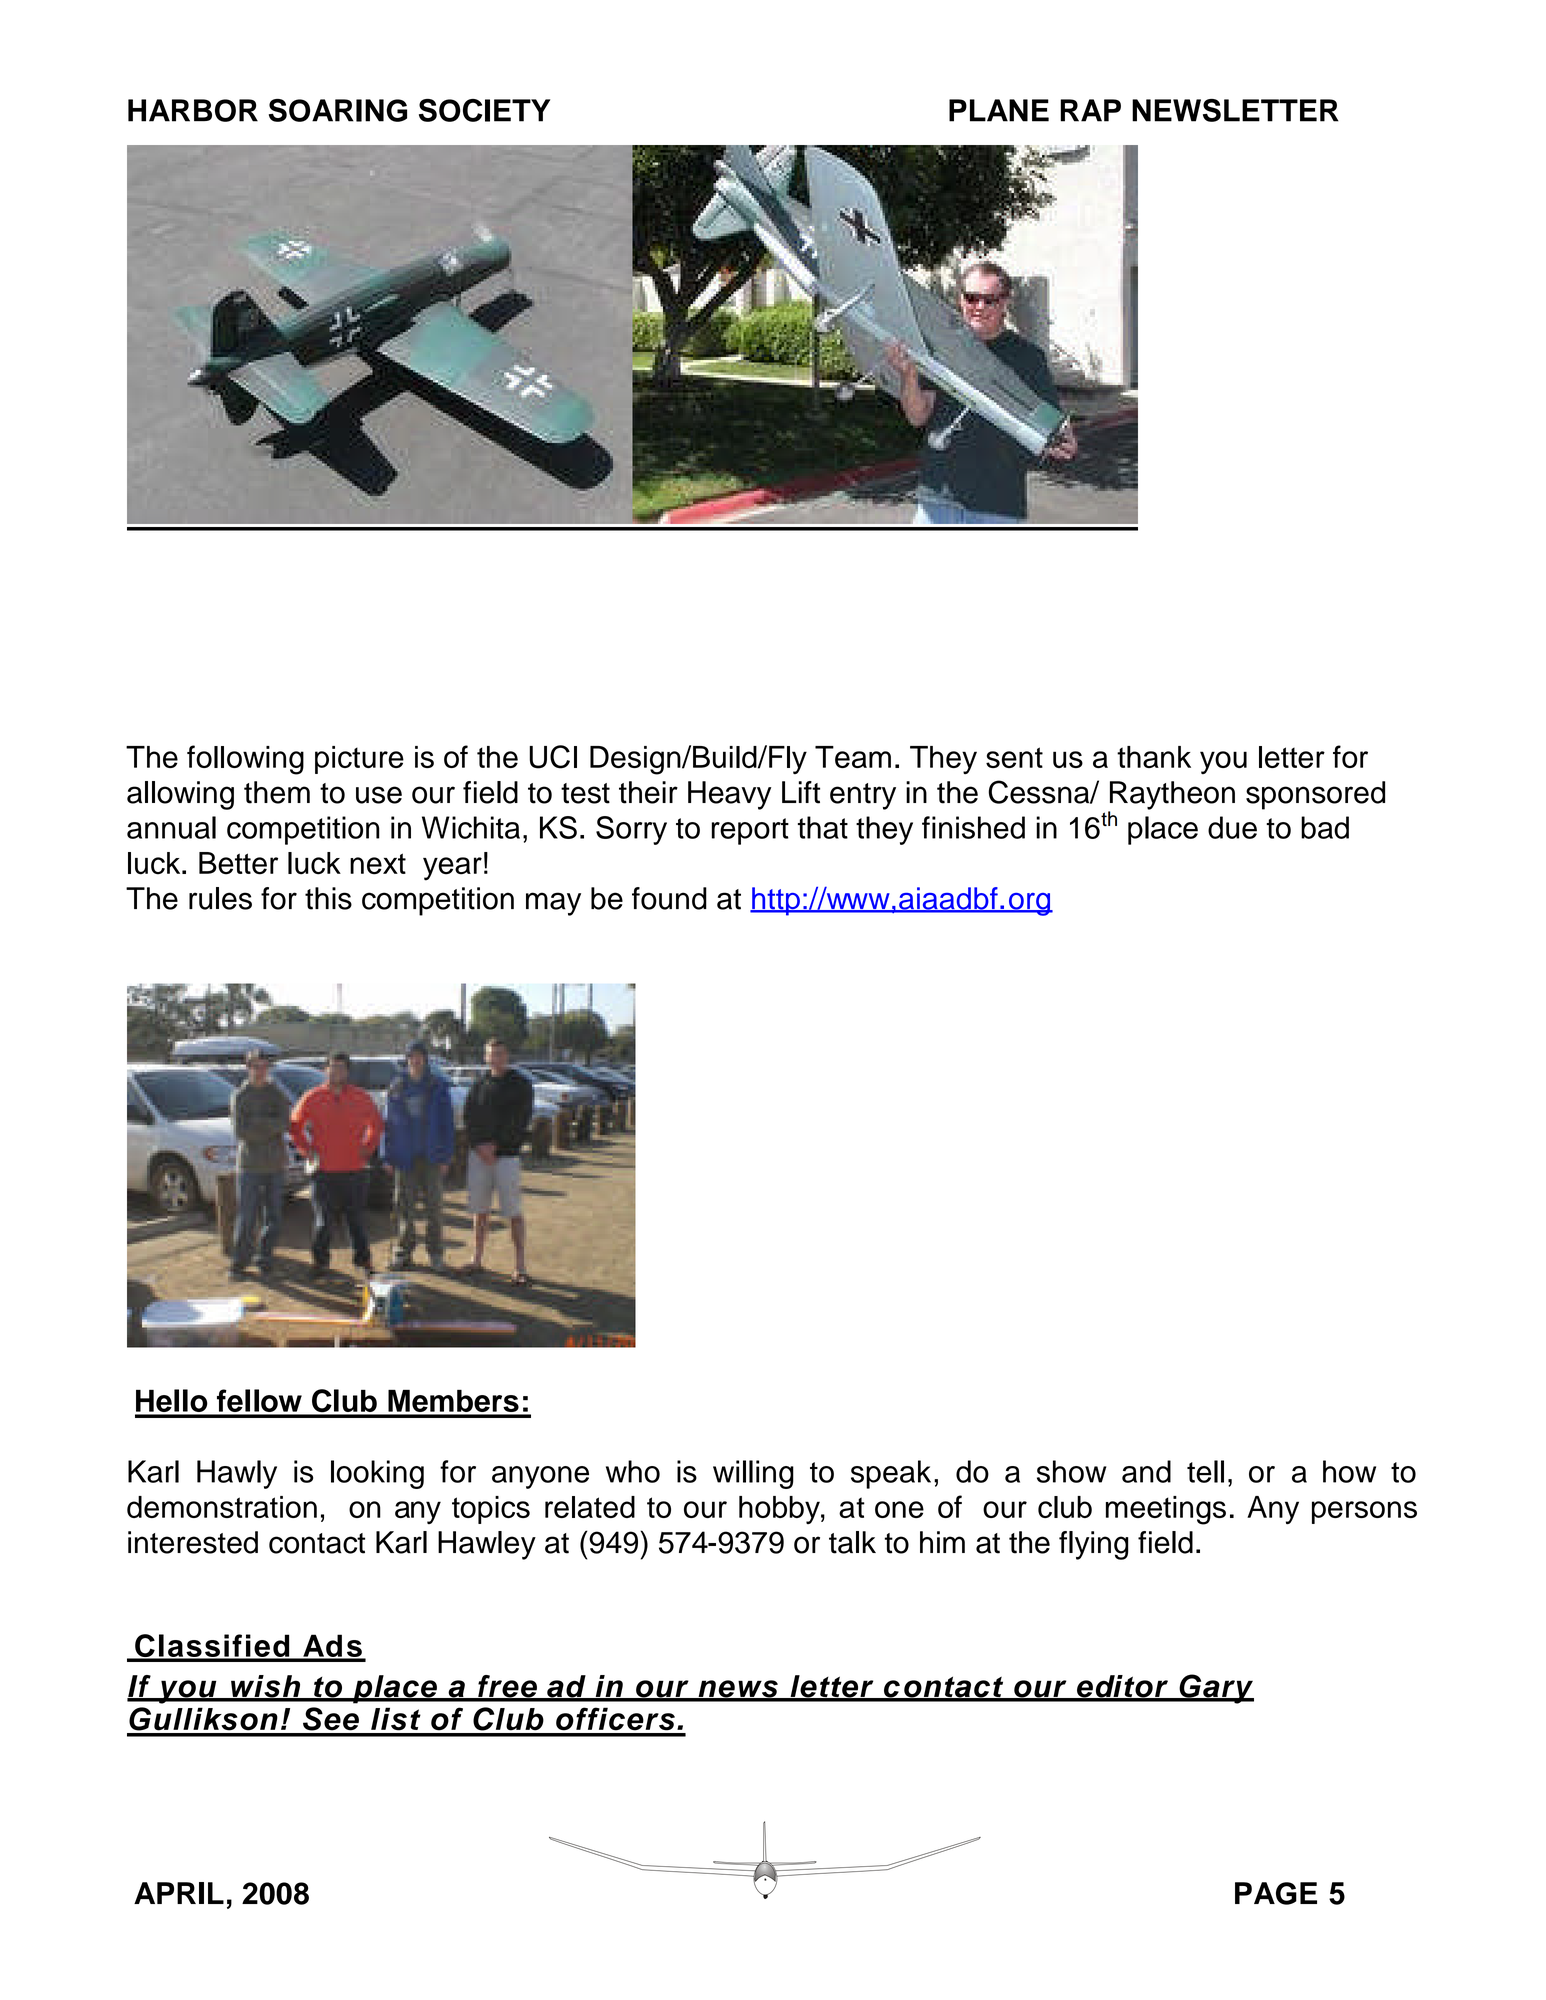  I want to click on PLANE, so click(999, 110).
